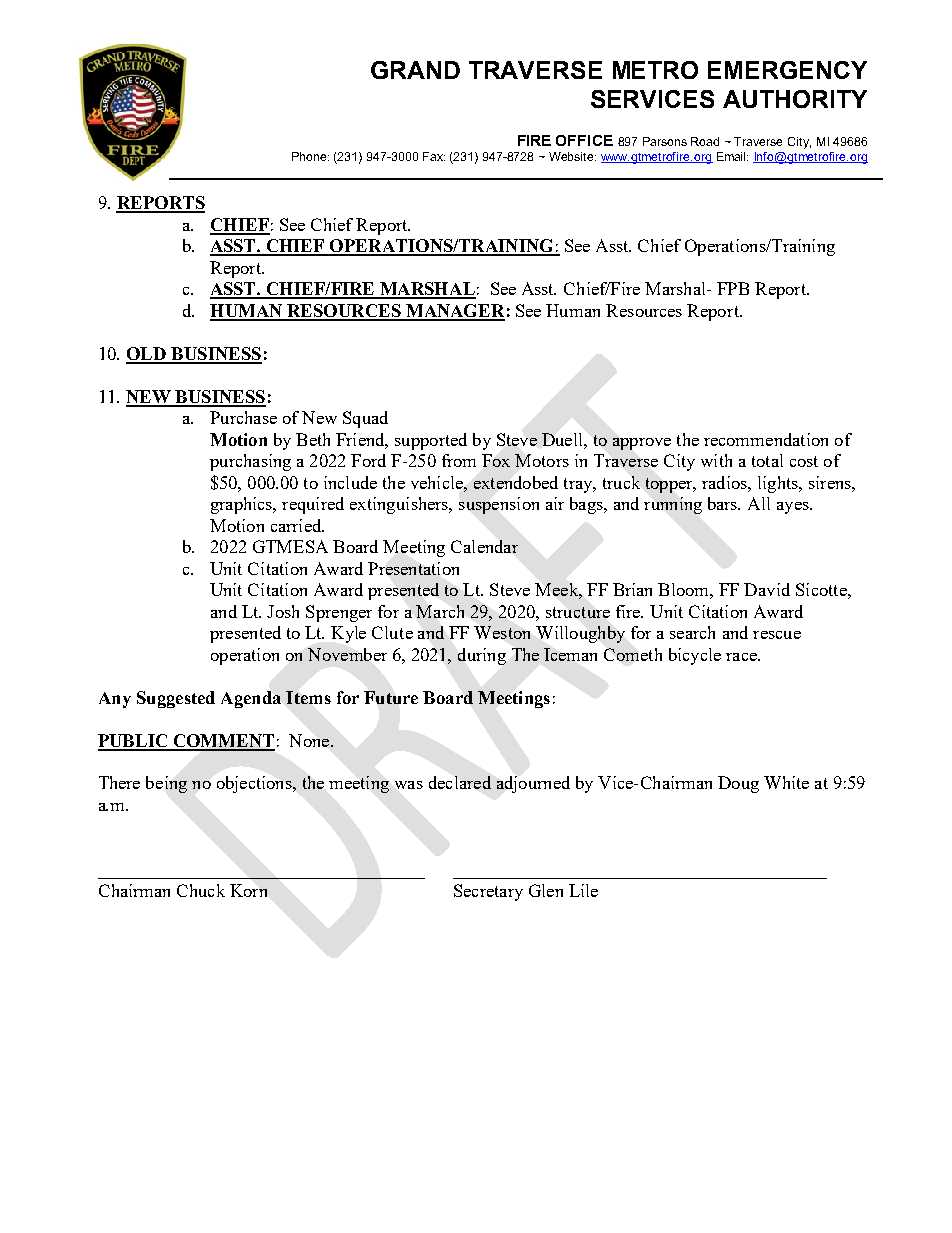 This screenshot has width=952, height=1233. I want to click on Chuck, so click(201, 890).
